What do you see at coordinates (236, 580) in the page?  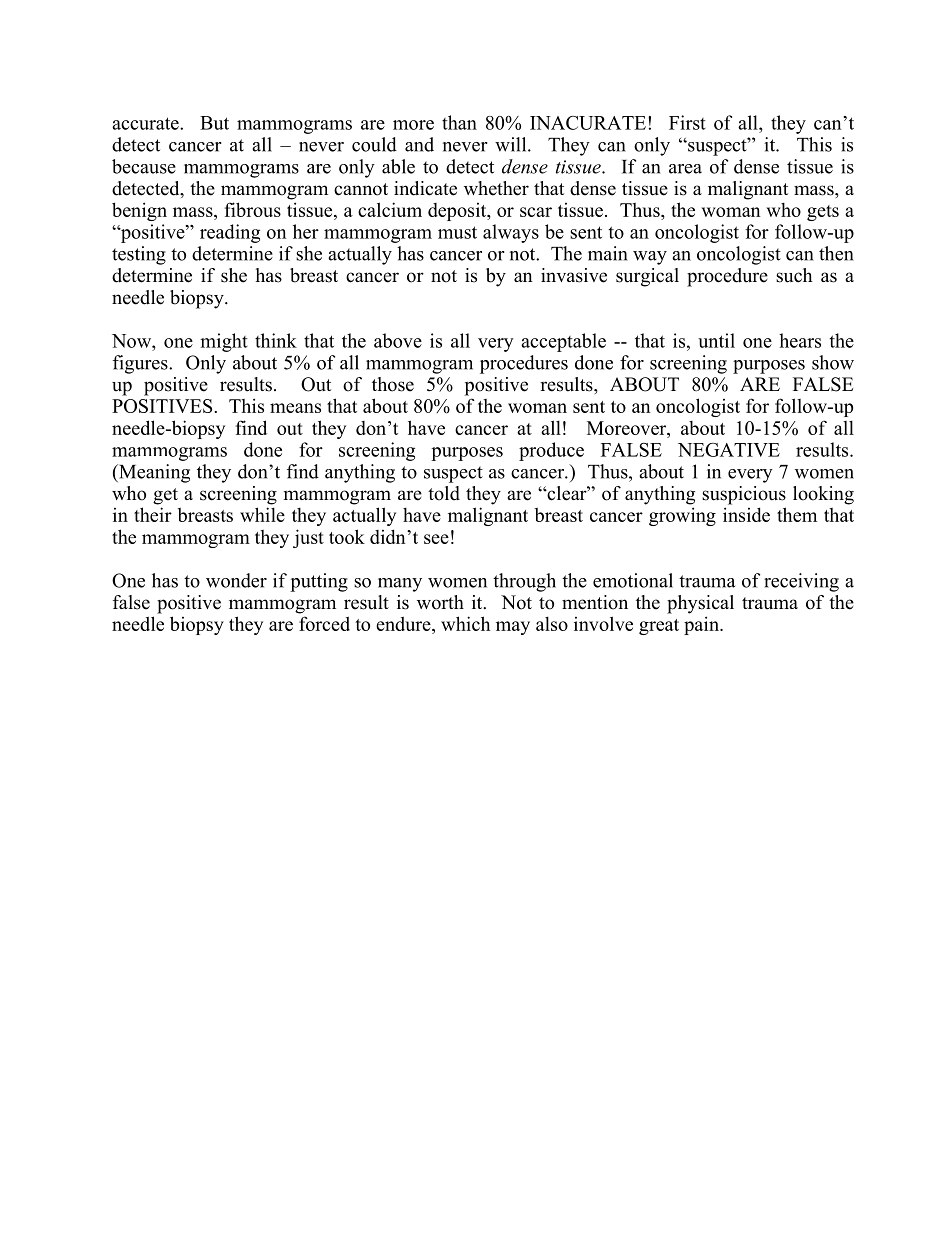 I see `wonder` at bounding box center [236, 580].
